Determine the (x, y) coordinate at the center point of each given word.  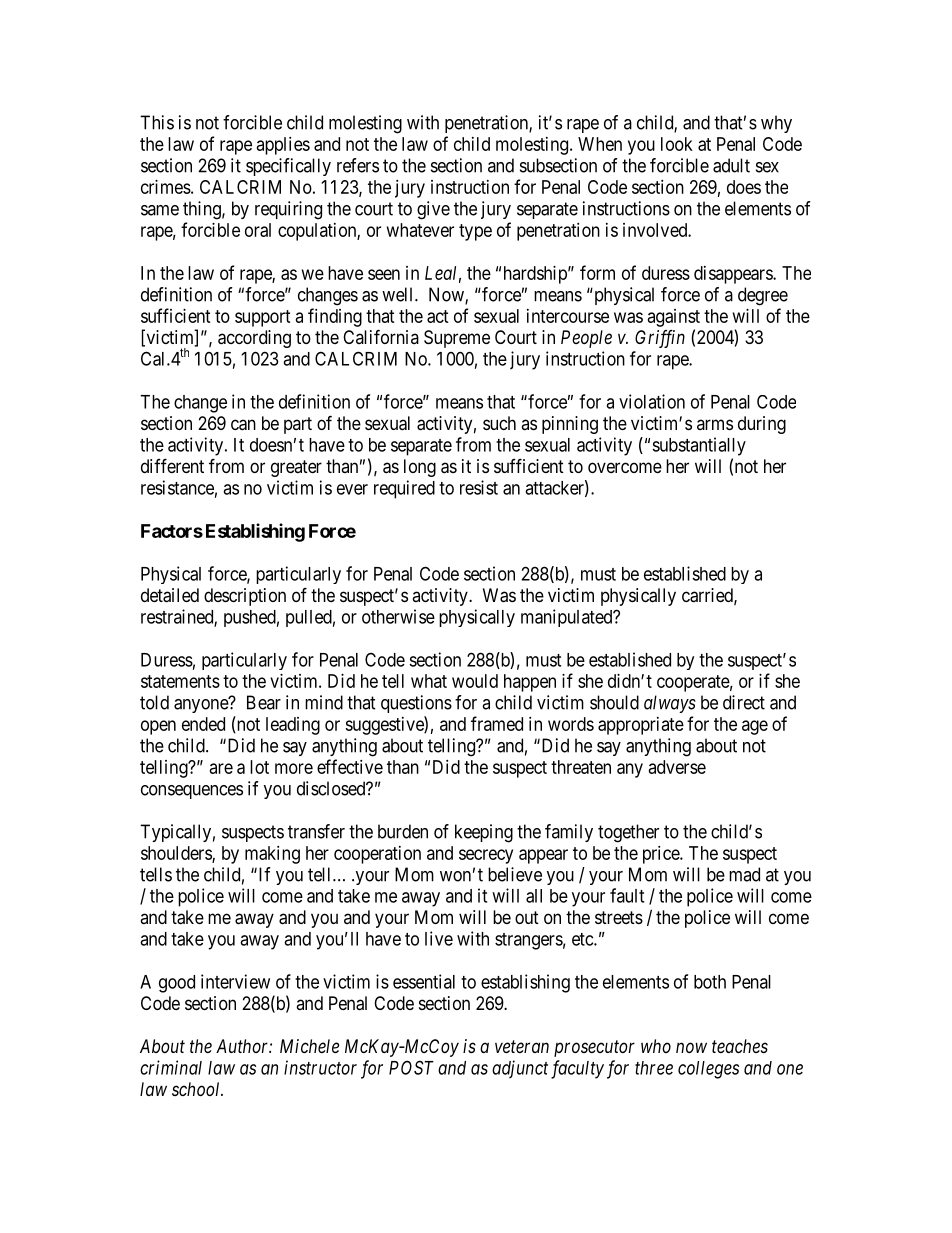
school (197, 1089)
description (245, 597)
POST (411, 1067)
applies (283, 146)
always (670, 704)
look (677, 144)
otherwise (398, 616)
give (433, 210)
